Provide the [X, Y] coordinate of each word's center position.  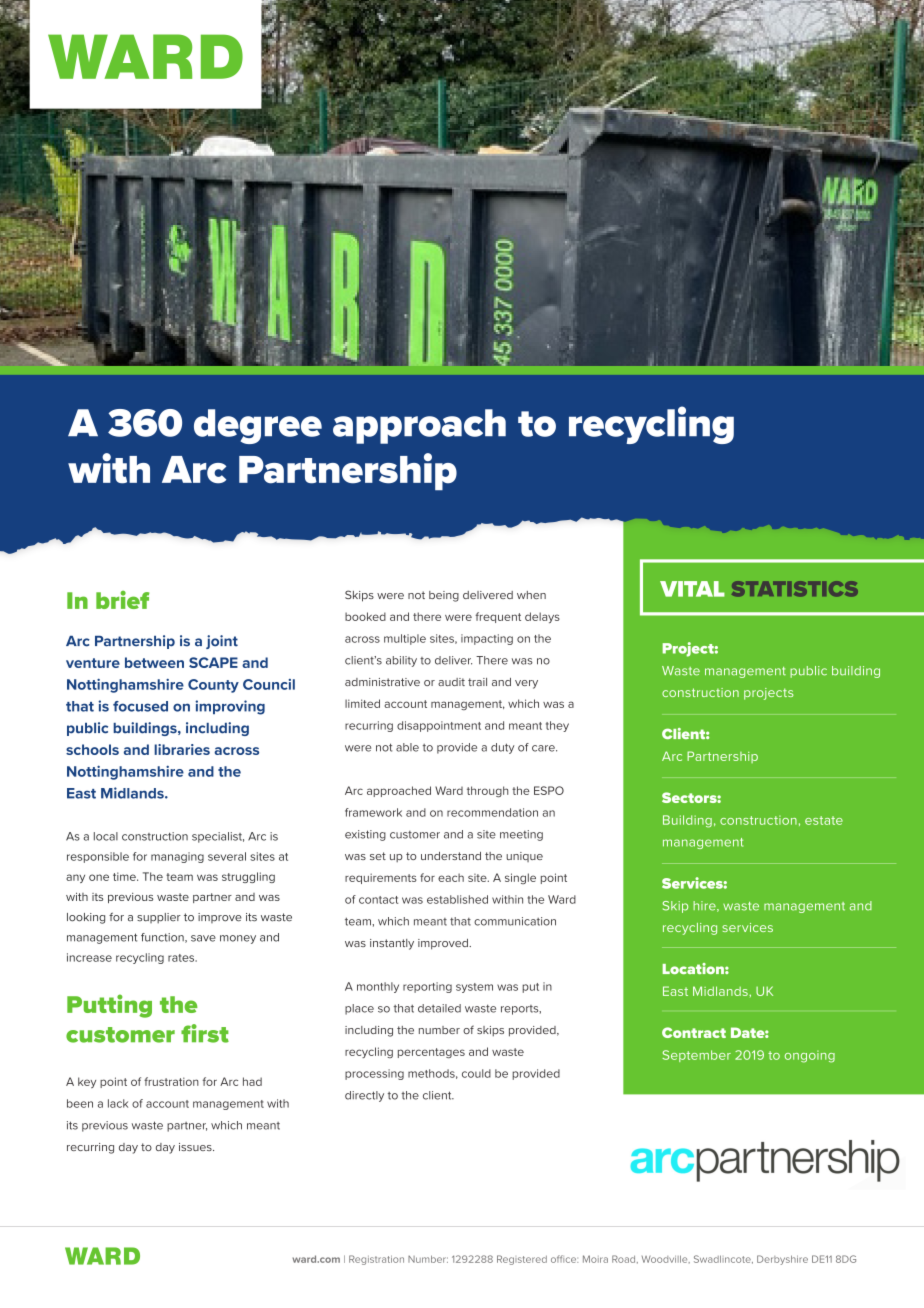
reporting [427, 987]
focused [140, 706]
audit [451, 682]
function [163, 938]
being [444, 596]
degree [258, 426]
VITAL [692, 589]
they [557, 726]
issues [196, 1147]
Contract [694, 1032]
